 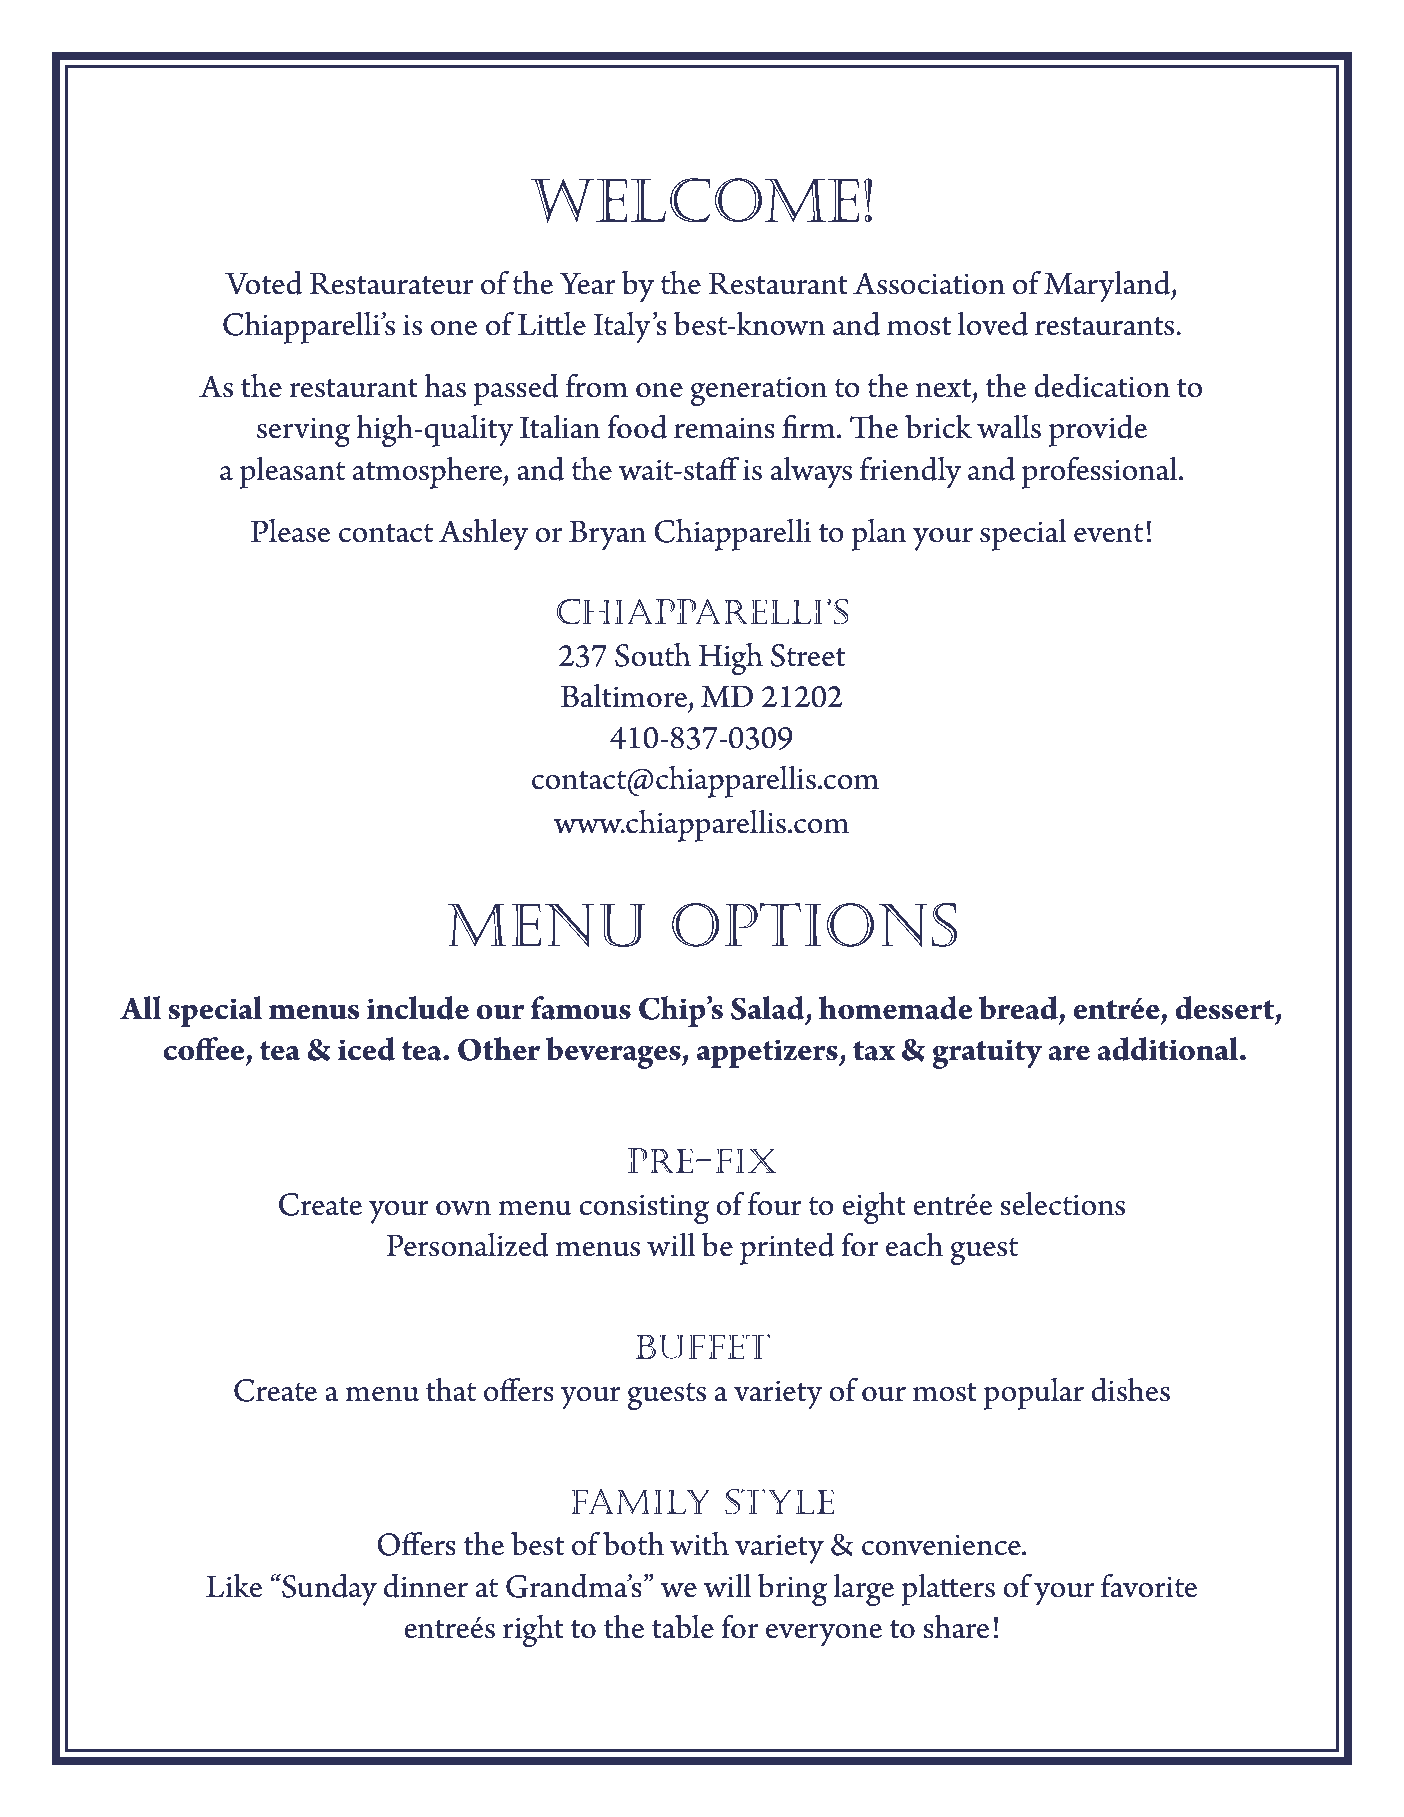 What do you see at coordinates (1149, 1585) in the screenshot?
I see `favorite` at bounding box center [1149, 1585].
